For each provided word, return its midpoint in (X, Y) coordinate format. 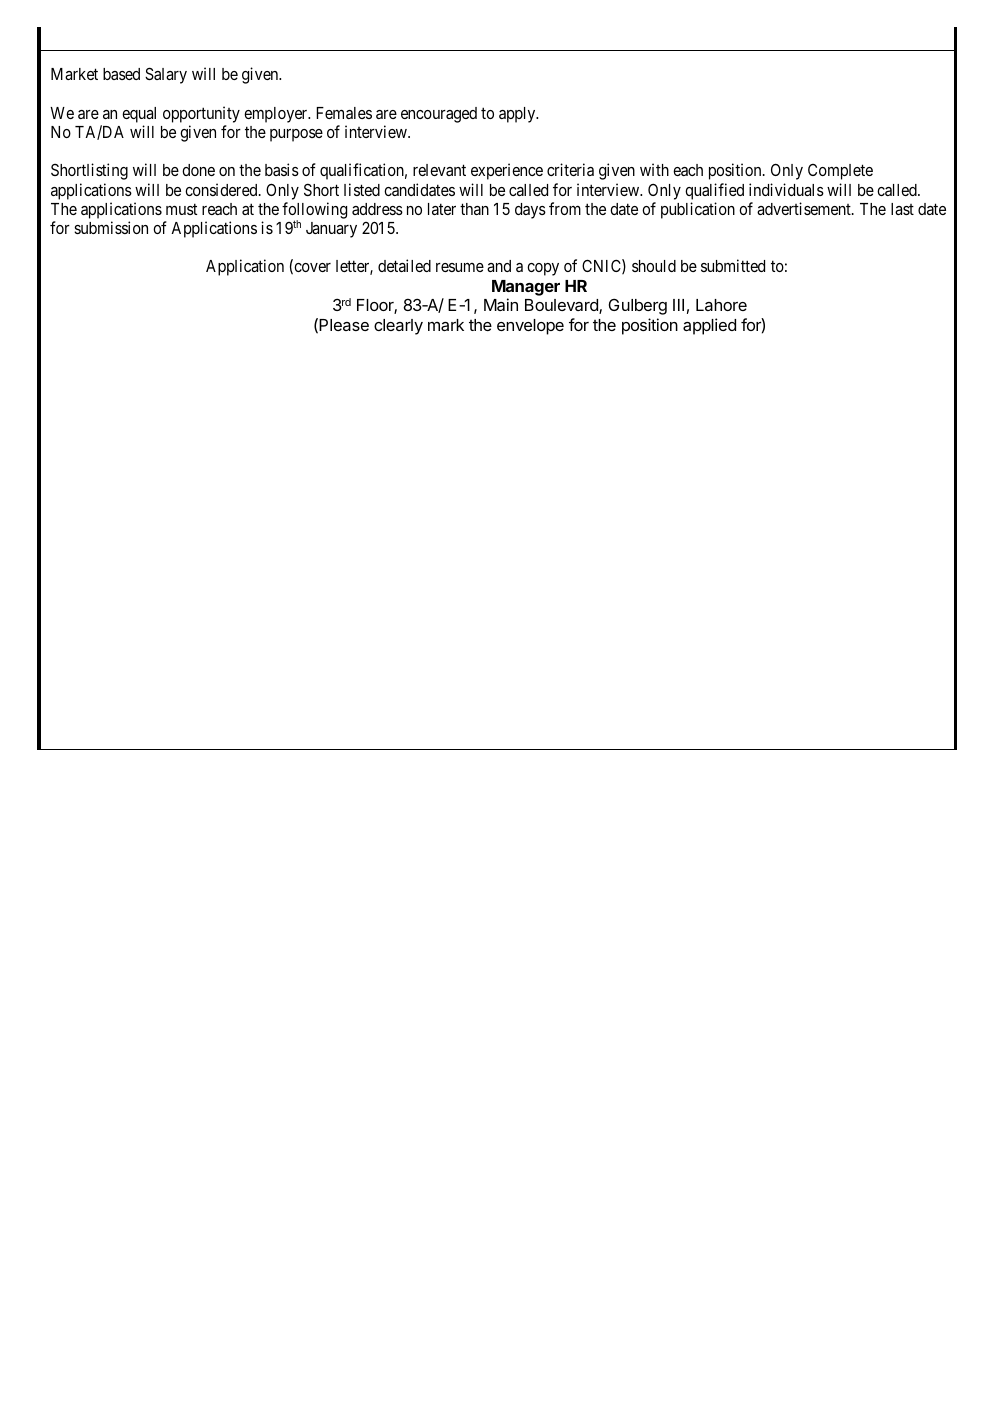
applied (709, 326)
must (181, 209)
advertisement (805, 208)
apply (518, 115)
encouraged (439, 115)
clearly (398, 327)
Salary (166, 75)
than (474, 209)
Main (501, 304)
